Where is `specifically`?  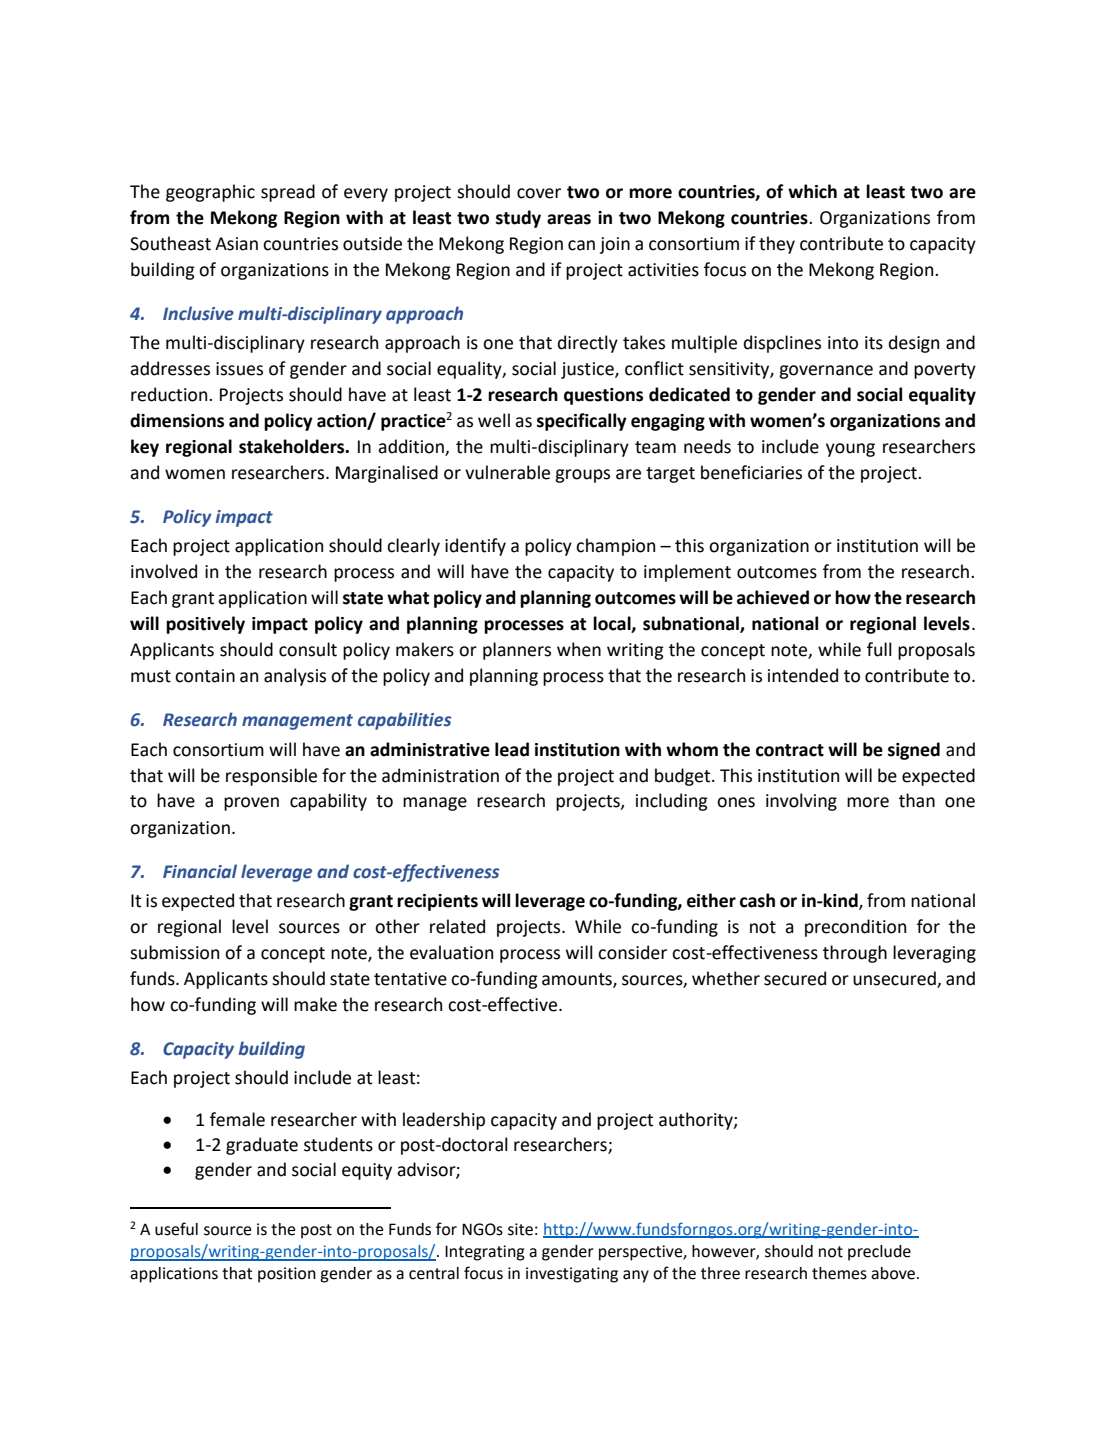
specifically is located at coordinates (582, 422).
